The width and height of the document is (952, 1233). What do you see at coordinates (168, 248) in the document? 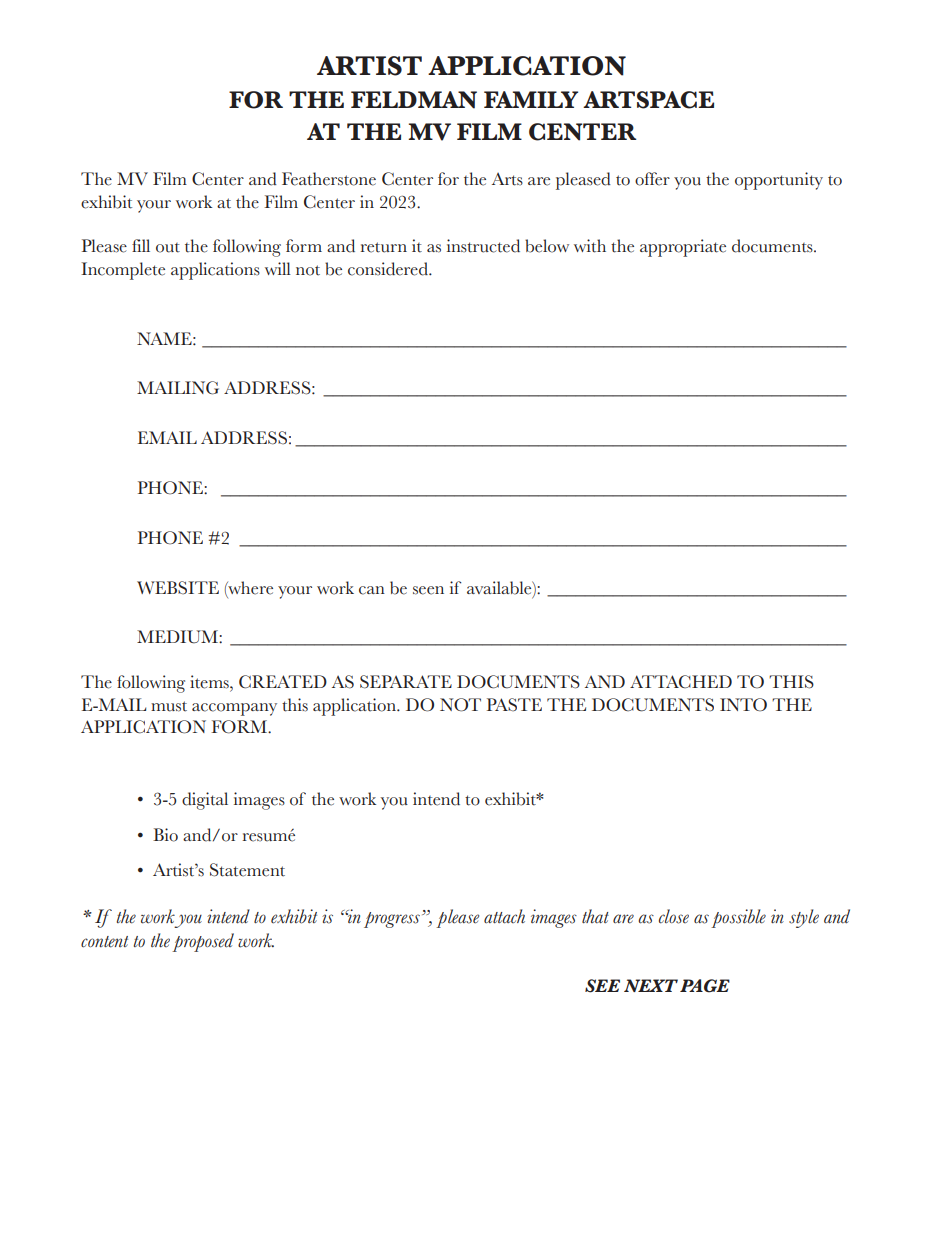
I see `out` at bounding box center [168, 248].
